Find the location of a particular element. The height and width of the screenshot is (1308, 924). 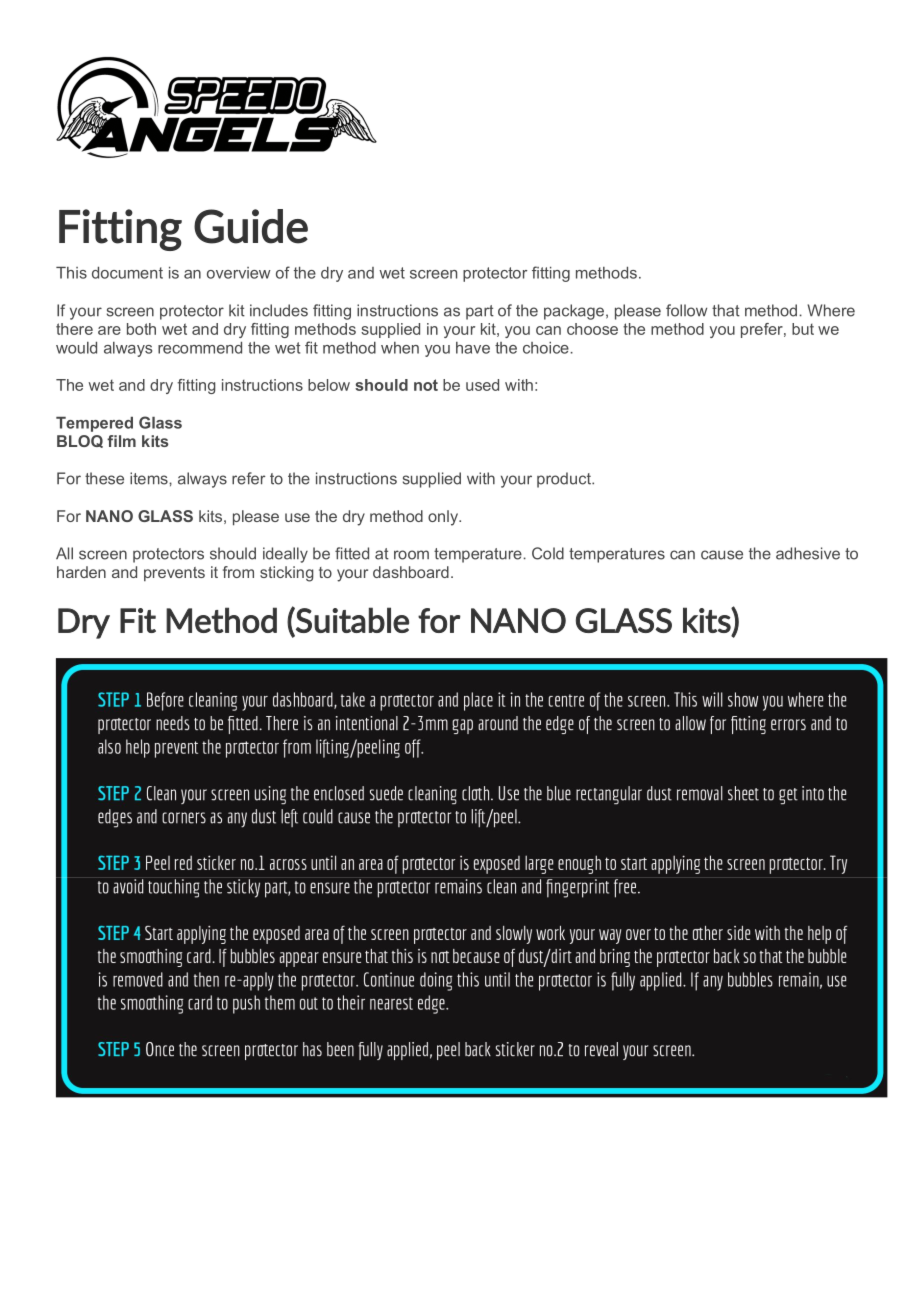

prevents is located at coordinates (174, 574).
